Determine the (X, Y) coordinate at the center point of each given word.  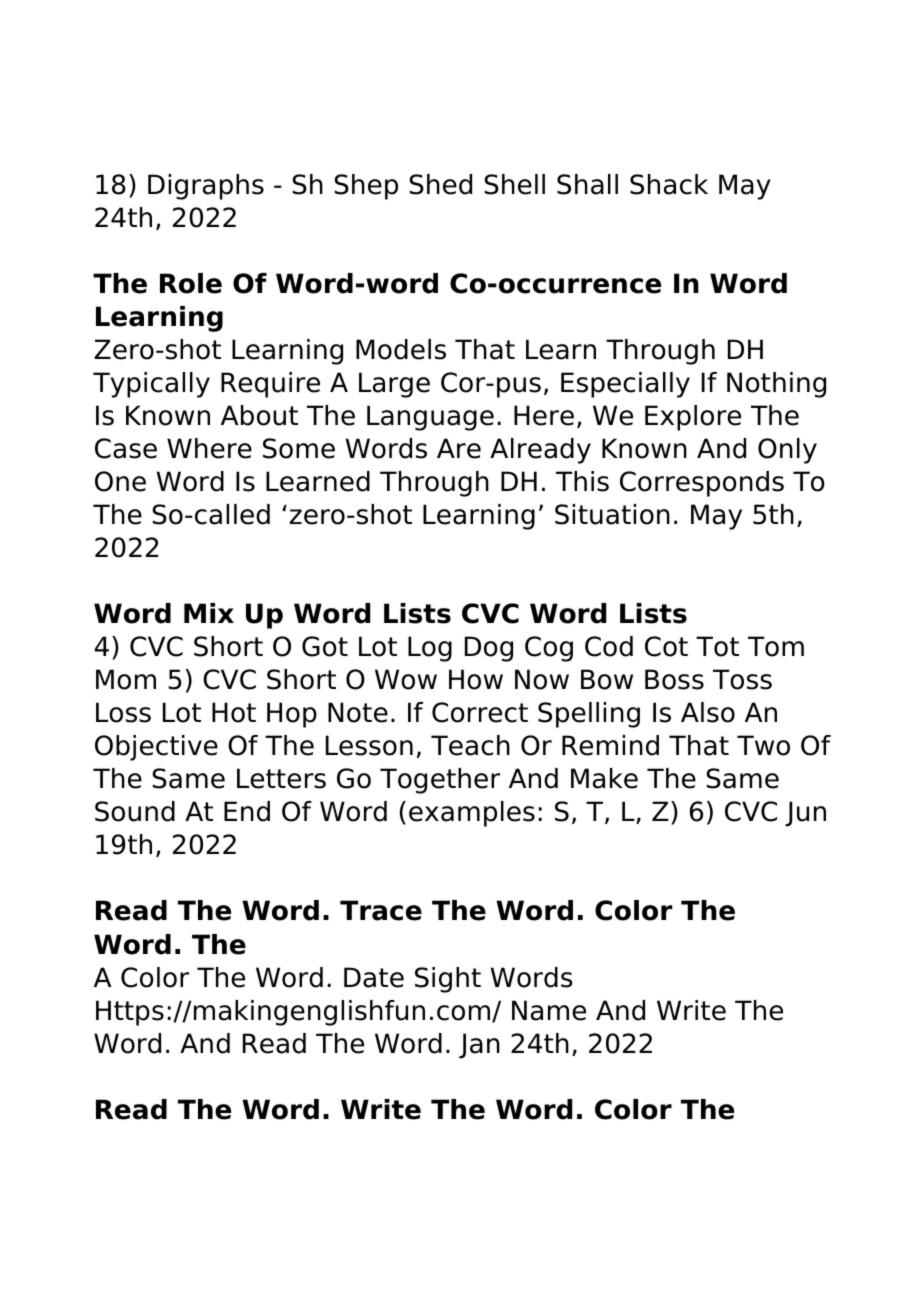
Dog (489, 649)
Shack (669, 184)
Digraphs (206, 187)
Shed (440, 184)
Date (374, 977)
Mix (209, 613)
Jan (479, 1046)
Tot (717, 646)
